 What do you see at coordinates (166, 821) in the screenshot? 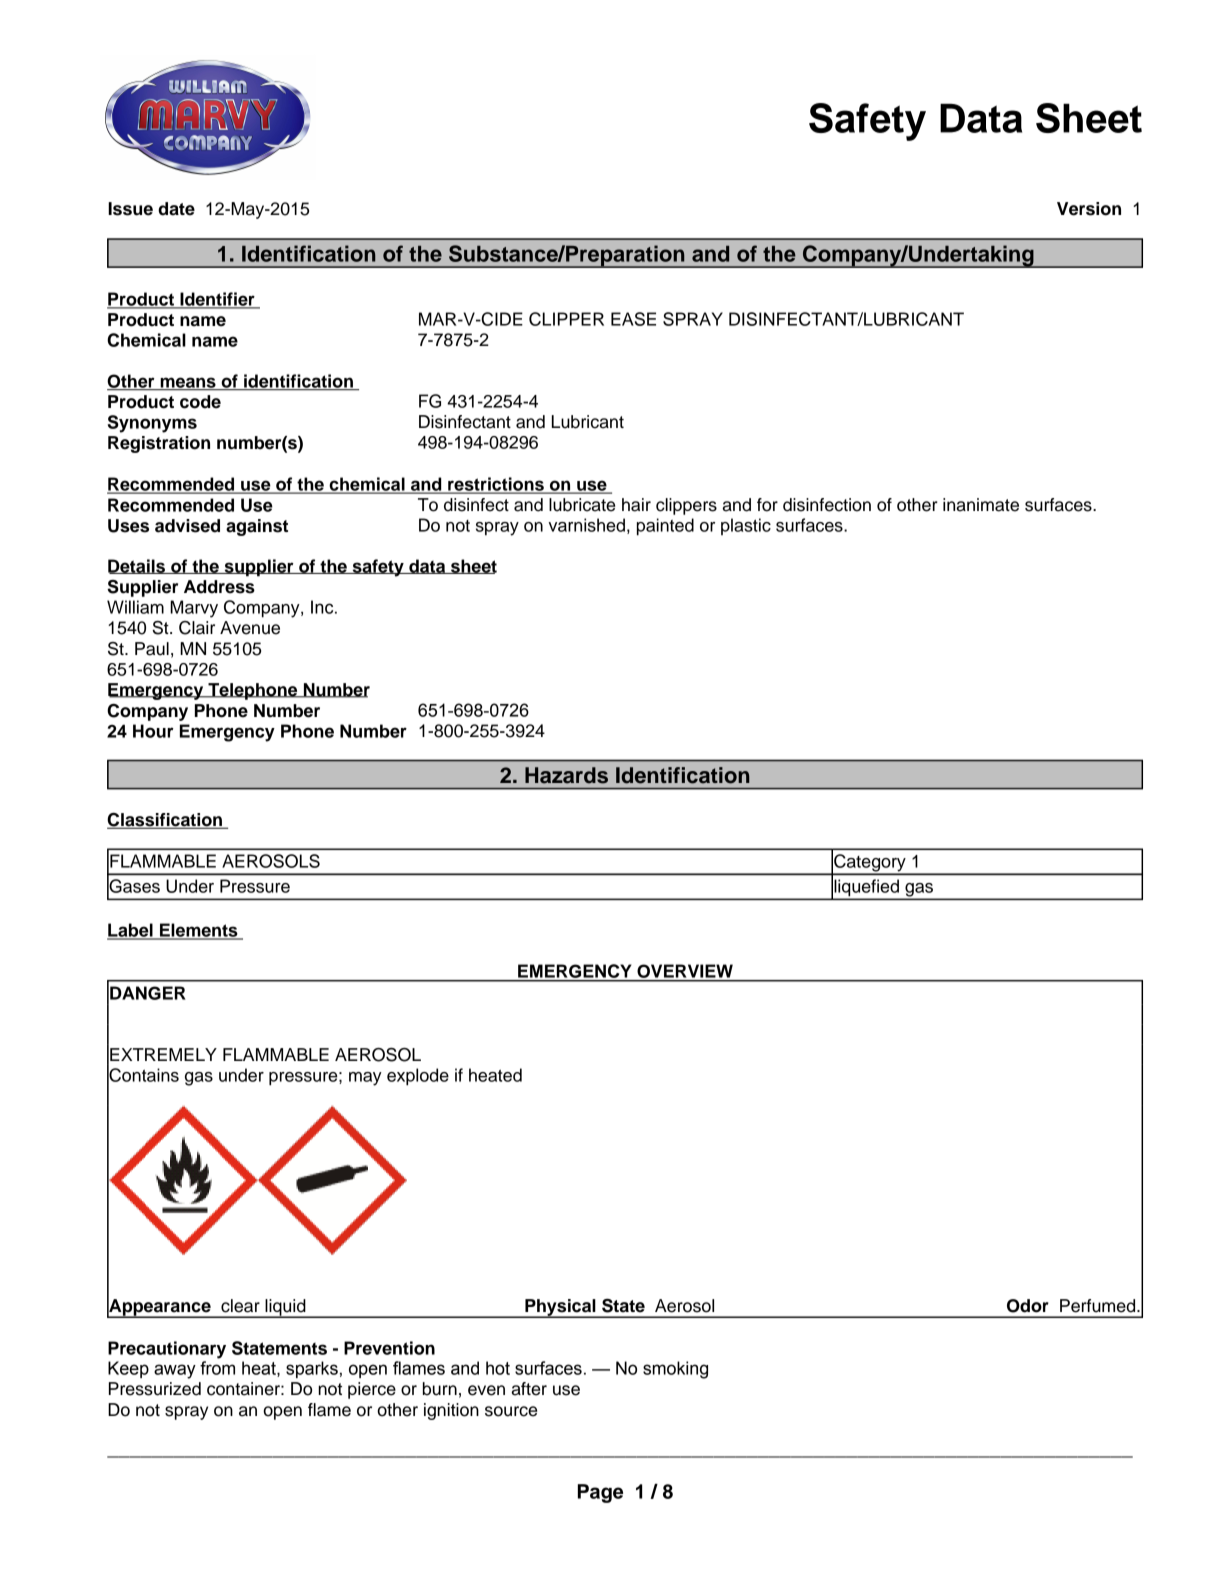
I see `Classification` at bounding box center [166, 821].
